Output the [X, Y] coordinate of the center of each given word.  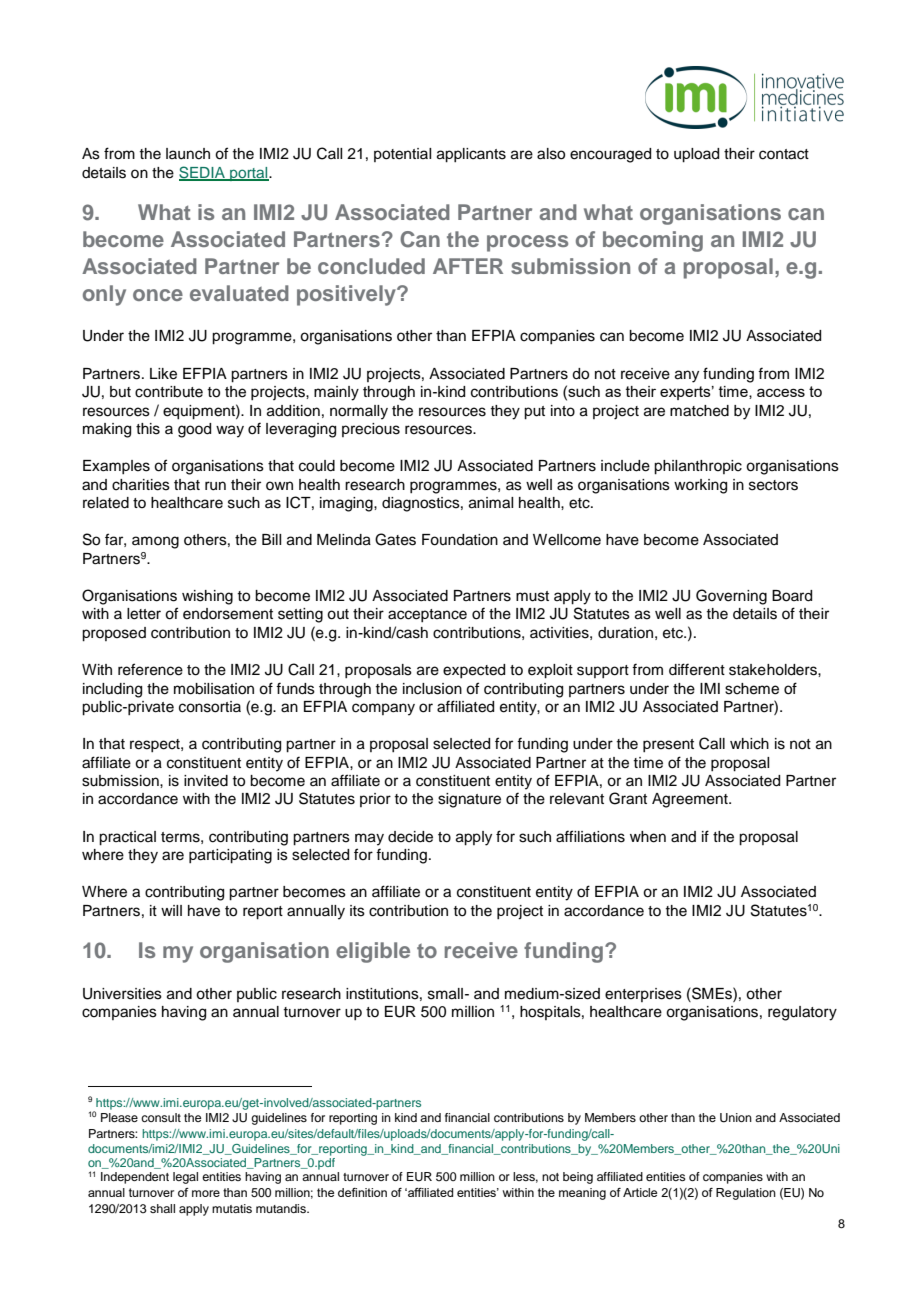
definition [362, 1192]
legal [185, 1178]
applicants [471, 155]
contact [784, 154]
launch [188, 154]
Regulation [746, 1194]
